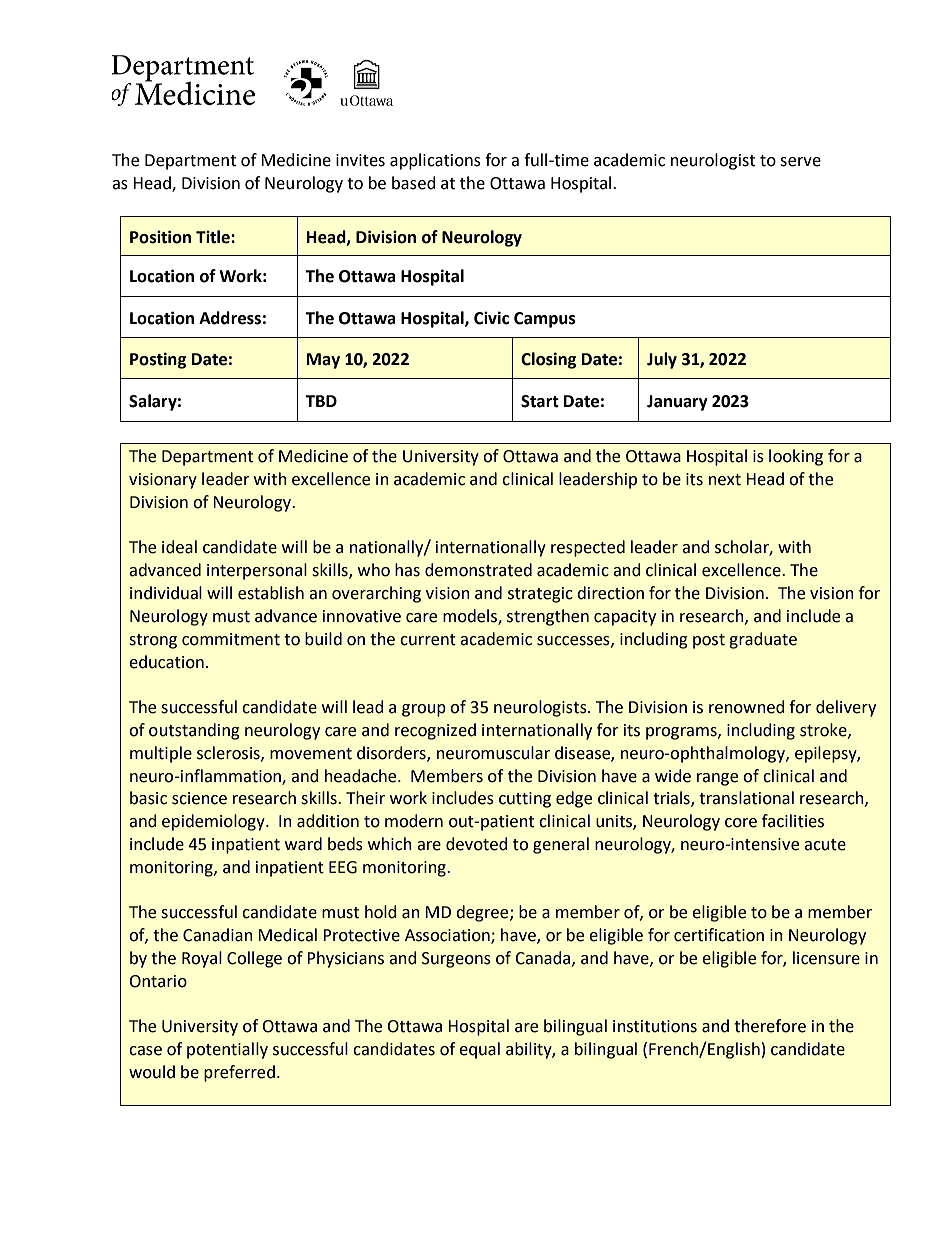 The image size is (952, 1233). What do you see at coordinates (231, 639) in the document?
I see `commitment` at bounding box center [231, 639].
